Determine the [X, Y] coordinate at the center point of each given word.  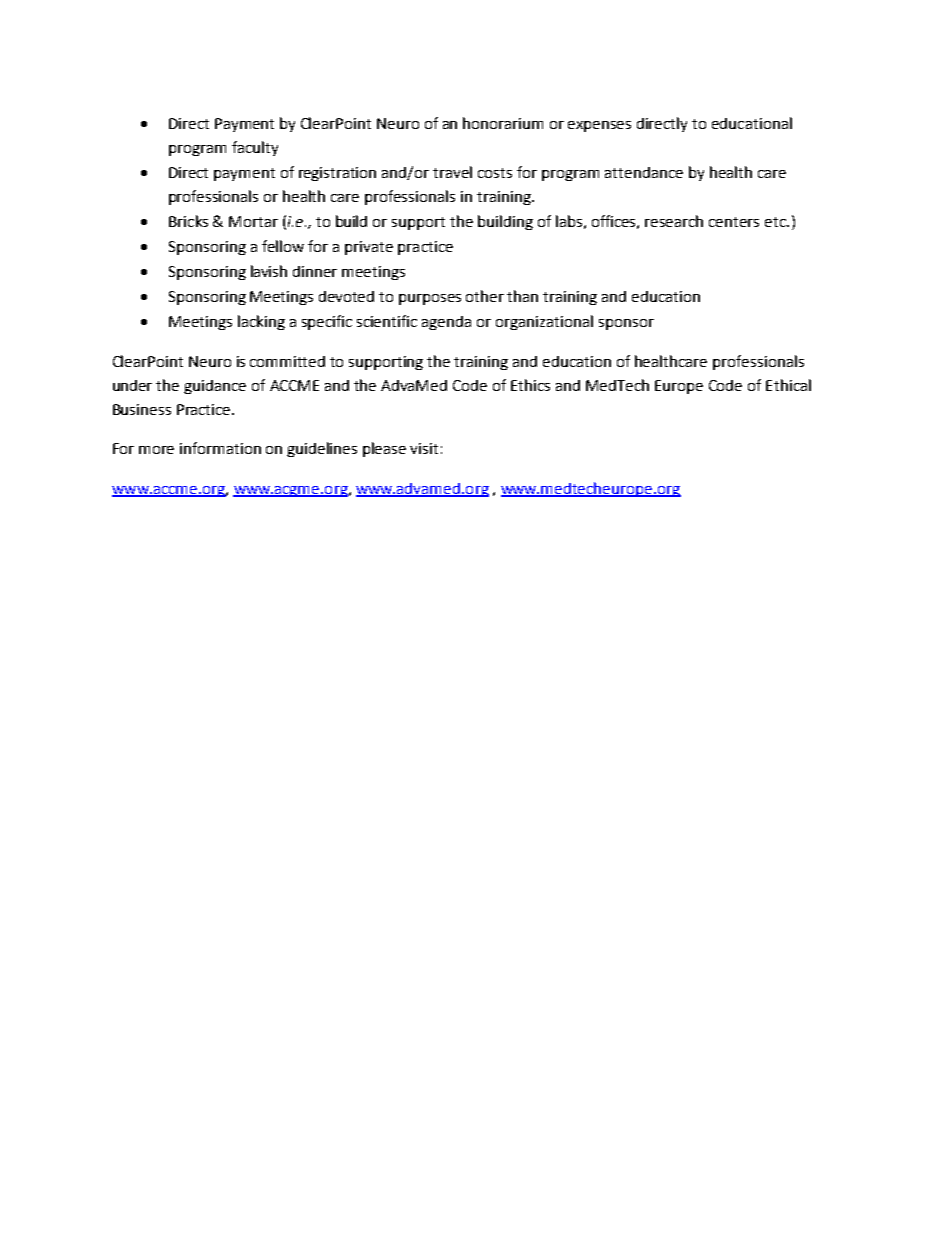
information [220, 448]
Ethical [788, 385]
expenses [599, 126]
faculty [255, 148]
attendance [644, 172]
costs [495, 173]
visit [424, 448]
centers [734, 222]
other [485, 296]
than [522, 296]
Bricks [188, 221]
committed [287, 361]
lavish [269, 271]
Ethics [530, 385]
